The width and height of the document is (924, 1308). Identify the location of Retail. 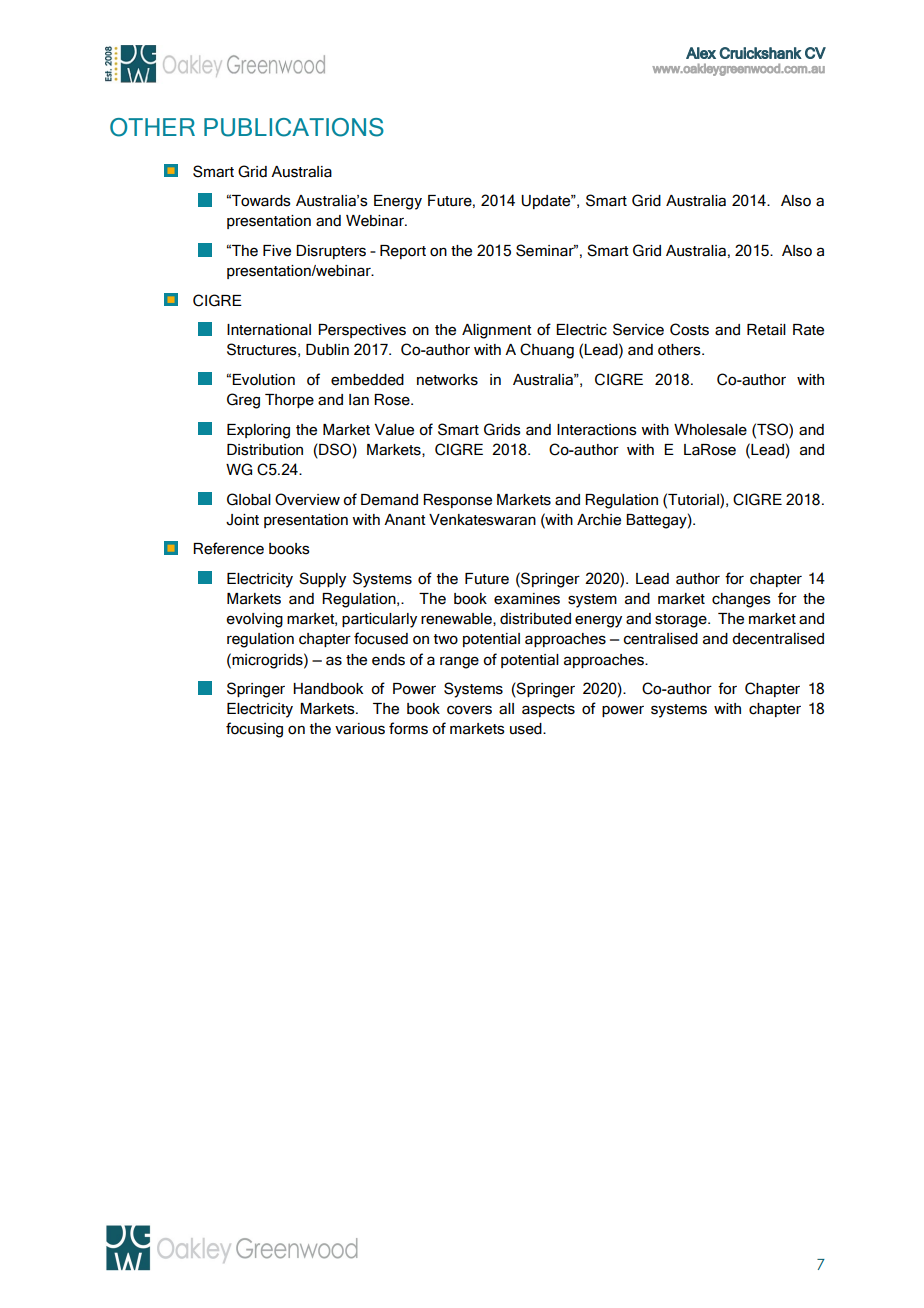
(766, 330).
